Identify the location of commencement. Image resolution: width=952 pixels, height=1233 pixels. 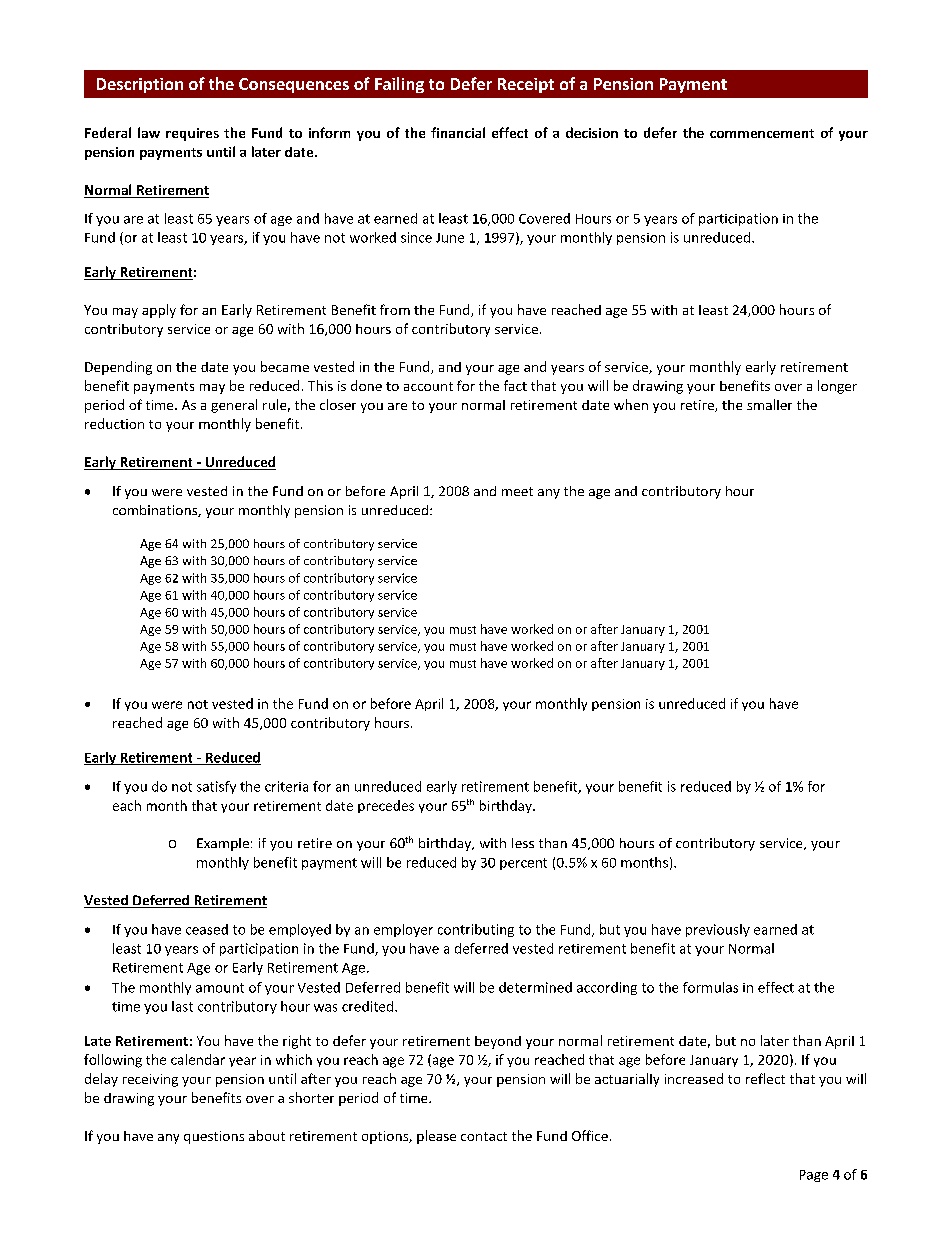
(762, 133).
